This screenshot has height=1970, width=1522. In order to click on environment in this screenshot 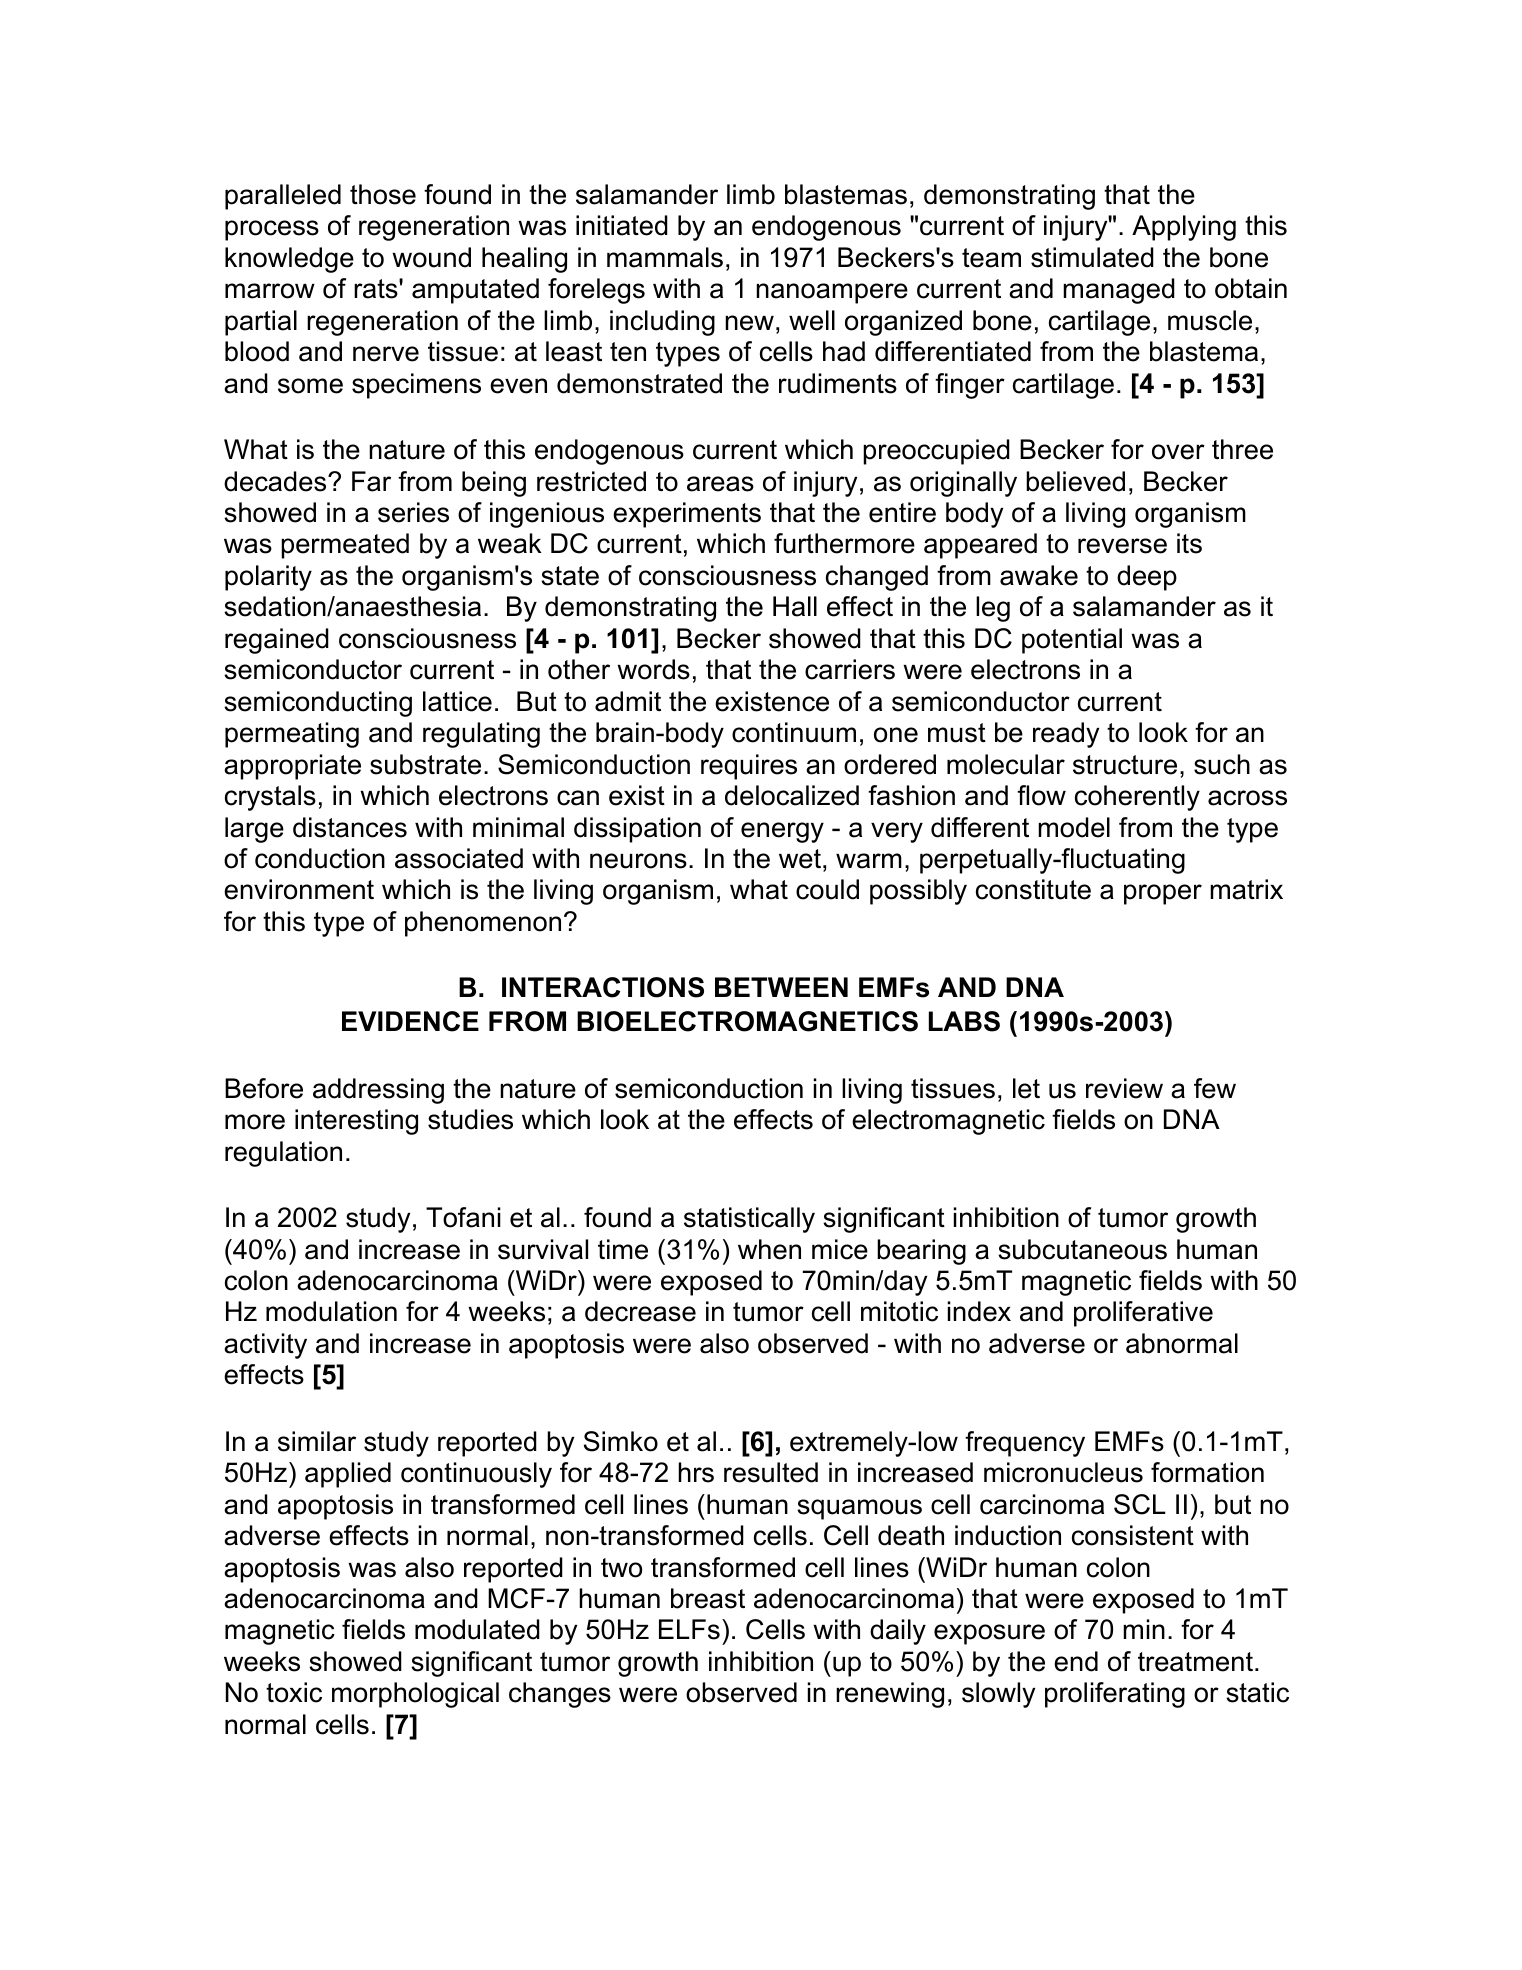, I will do `click(299, 889)`.
